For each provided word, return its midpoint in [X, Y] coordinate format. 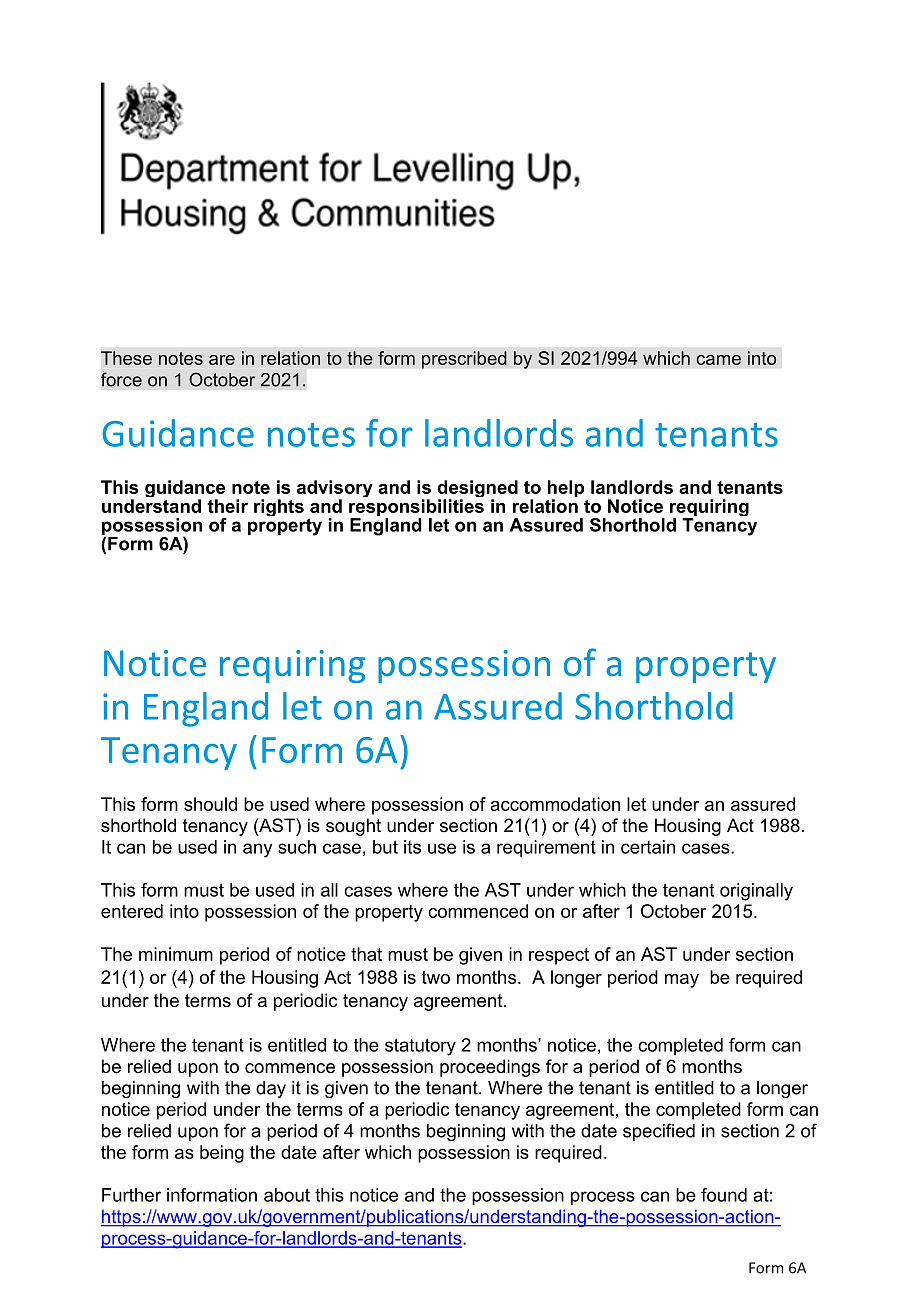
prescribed [464, 360]
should [210, 804]
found [724, 1195]
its [412, 847]
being [222, 1154]
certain [648, 847]
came [718, 360]
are [222, 360]
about [287, 1195]
